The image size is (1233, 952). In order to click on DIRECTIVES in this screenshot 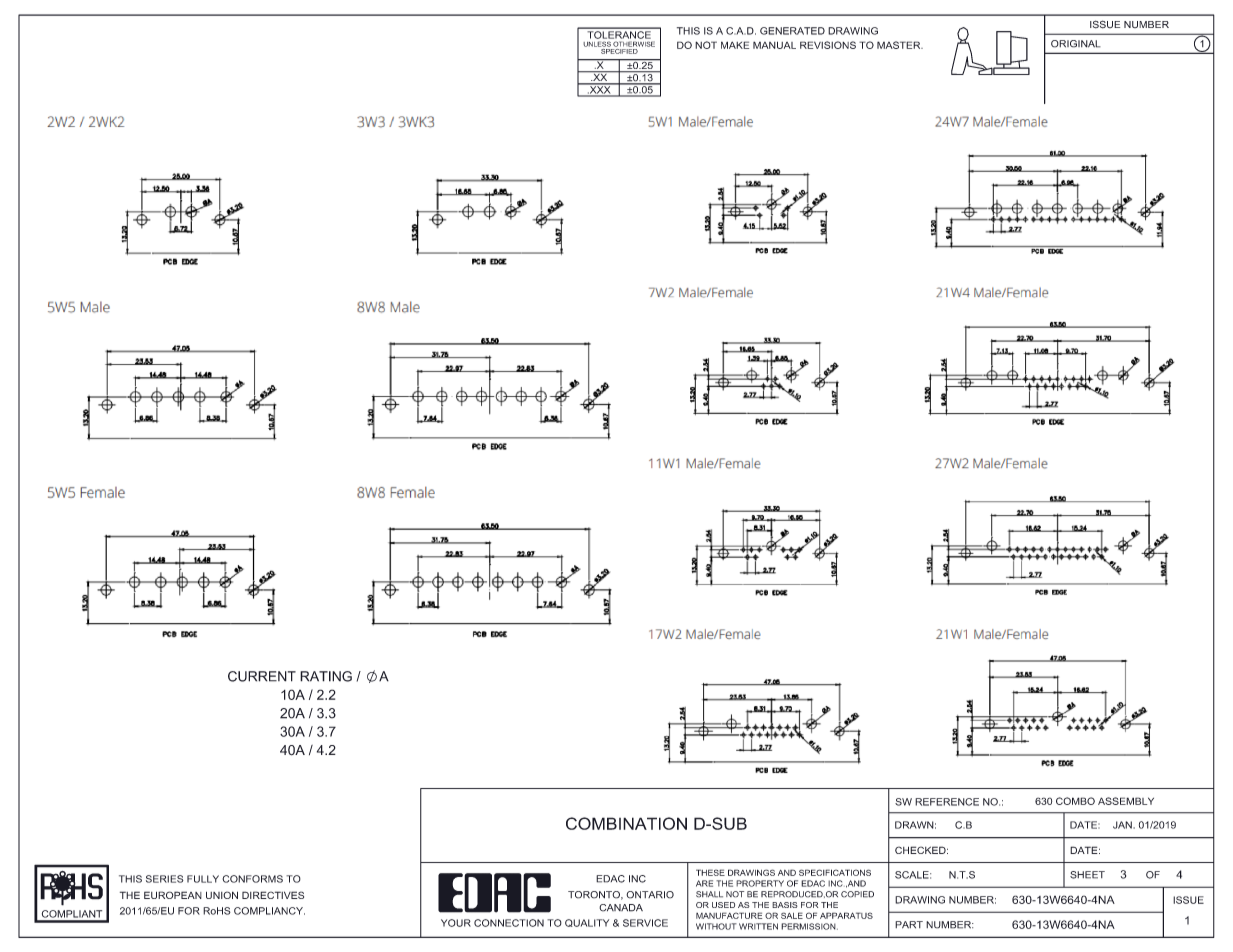, I will do `click(273, 895)`.
